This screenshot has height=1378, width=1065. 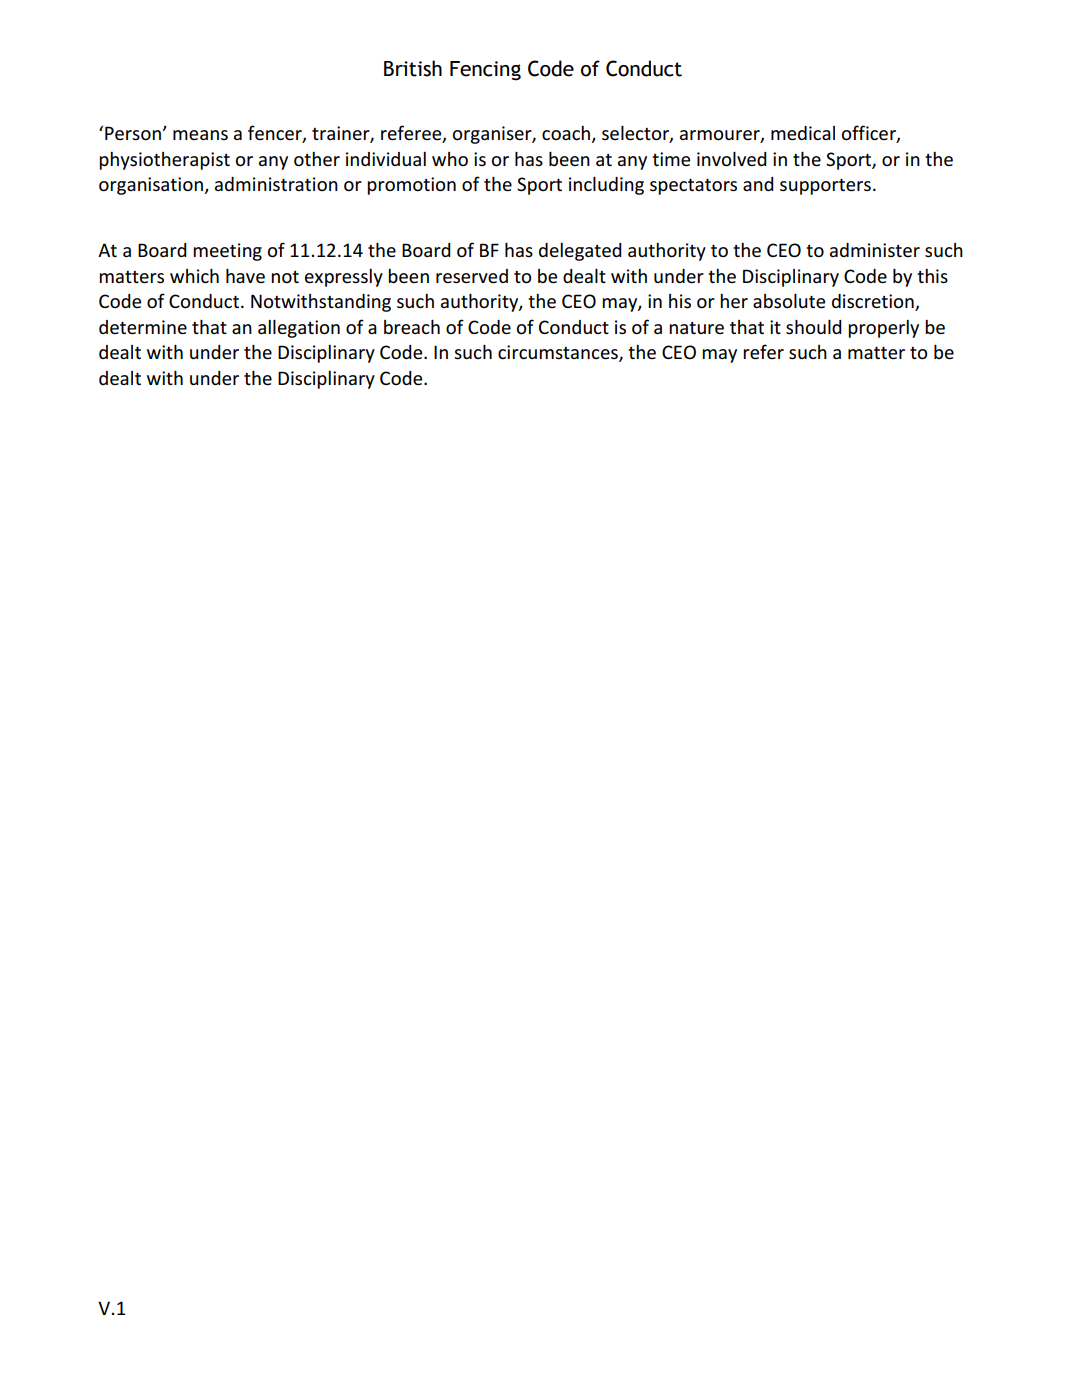 What do you see at coordinates (559, 353) in the screenshot?
I see `circumstances` at bounding box center [559, 353].
